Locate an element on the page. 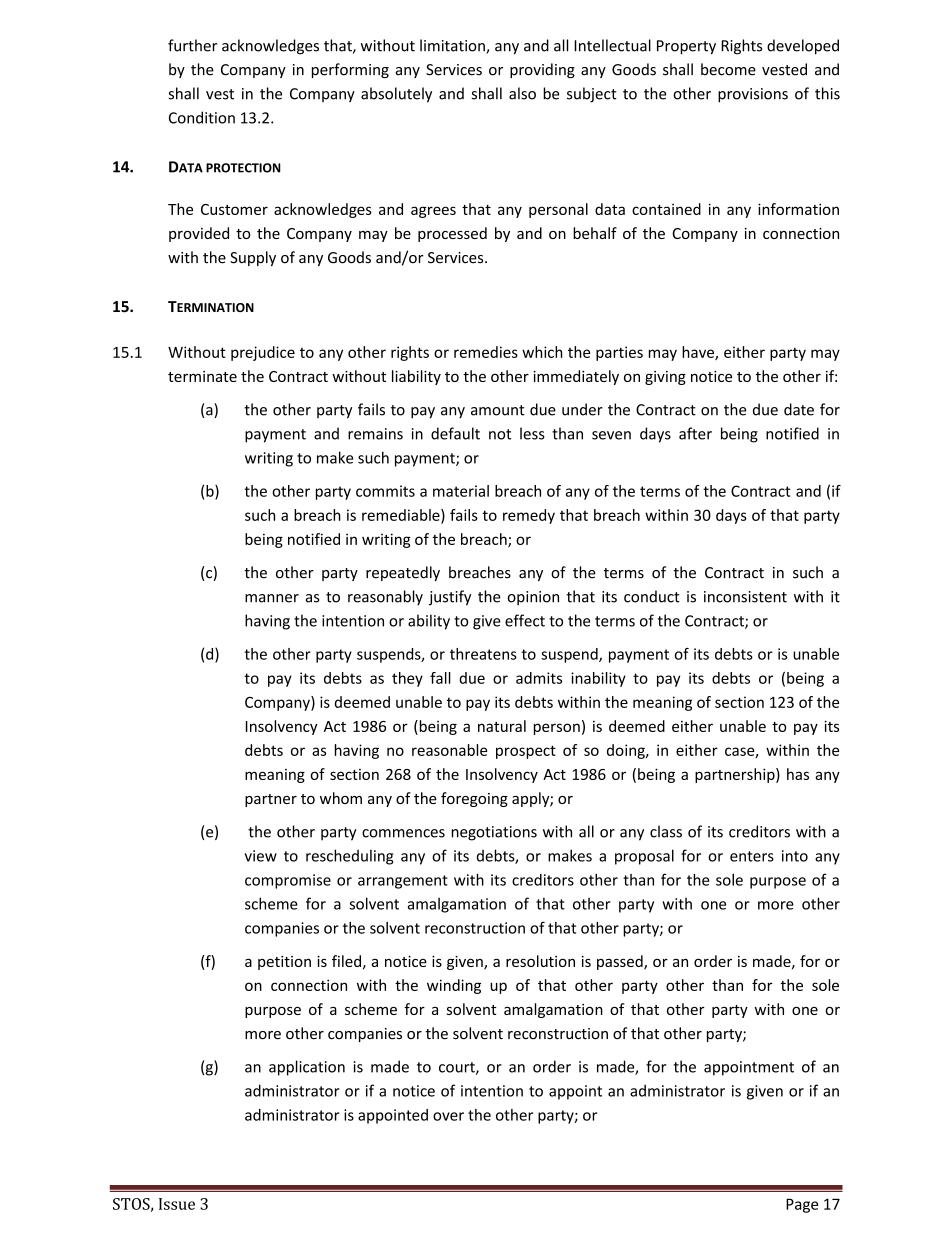 Image resolution: width=952 pixels, height=1233 pixels. effect is located at coordinates (525, 620).
